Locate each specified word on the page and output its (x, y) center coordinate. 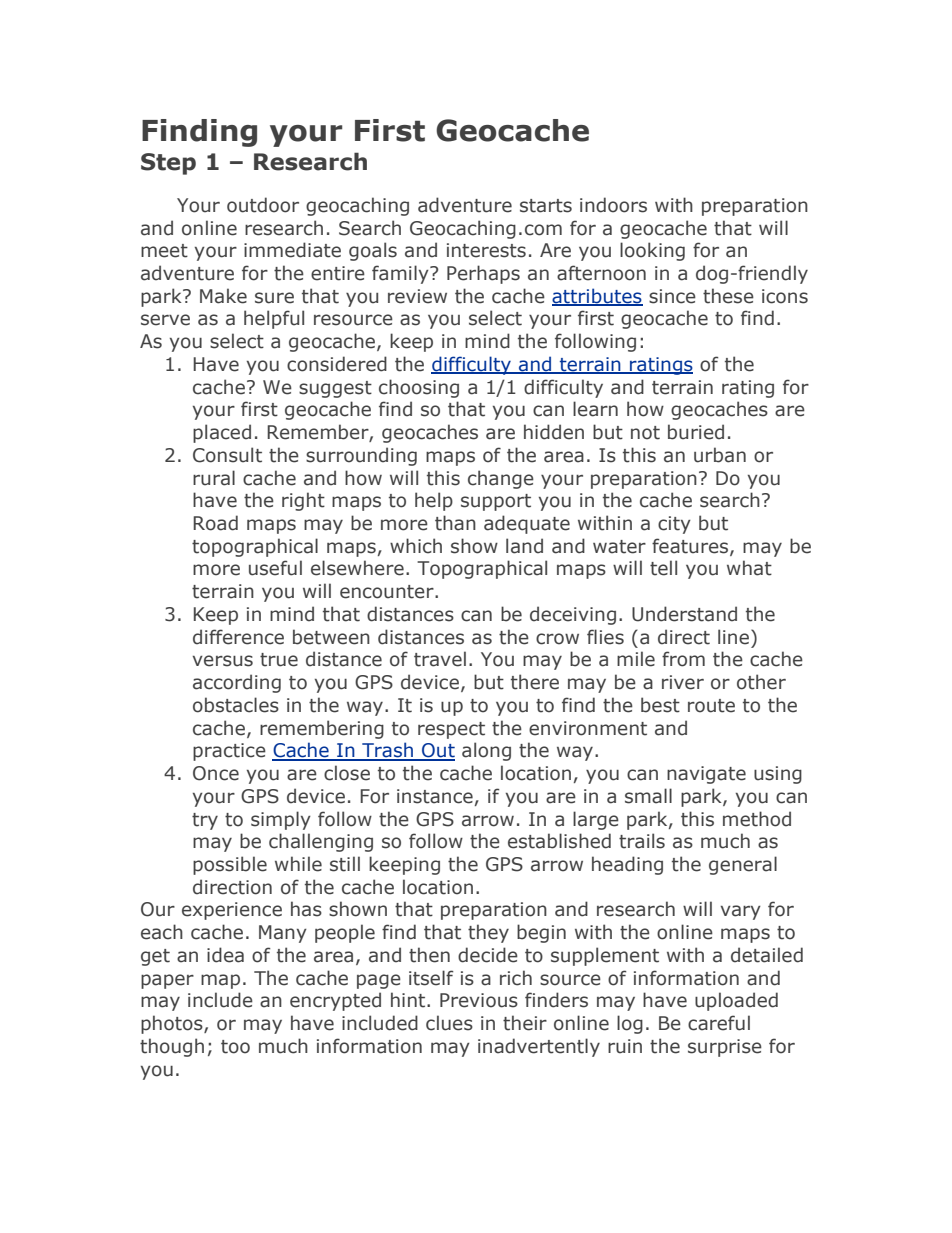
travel (440, 659)
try (205, 821)
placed (222, 433)
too (235, 1047)
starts (546, 206)
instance (435, 796)
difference (238, 637)
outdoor (263, 205)
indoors (613, 205)
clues (449, 1023)
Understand (684, 614)
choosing (419, 388)
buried (696, 432)
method (757, 819)
